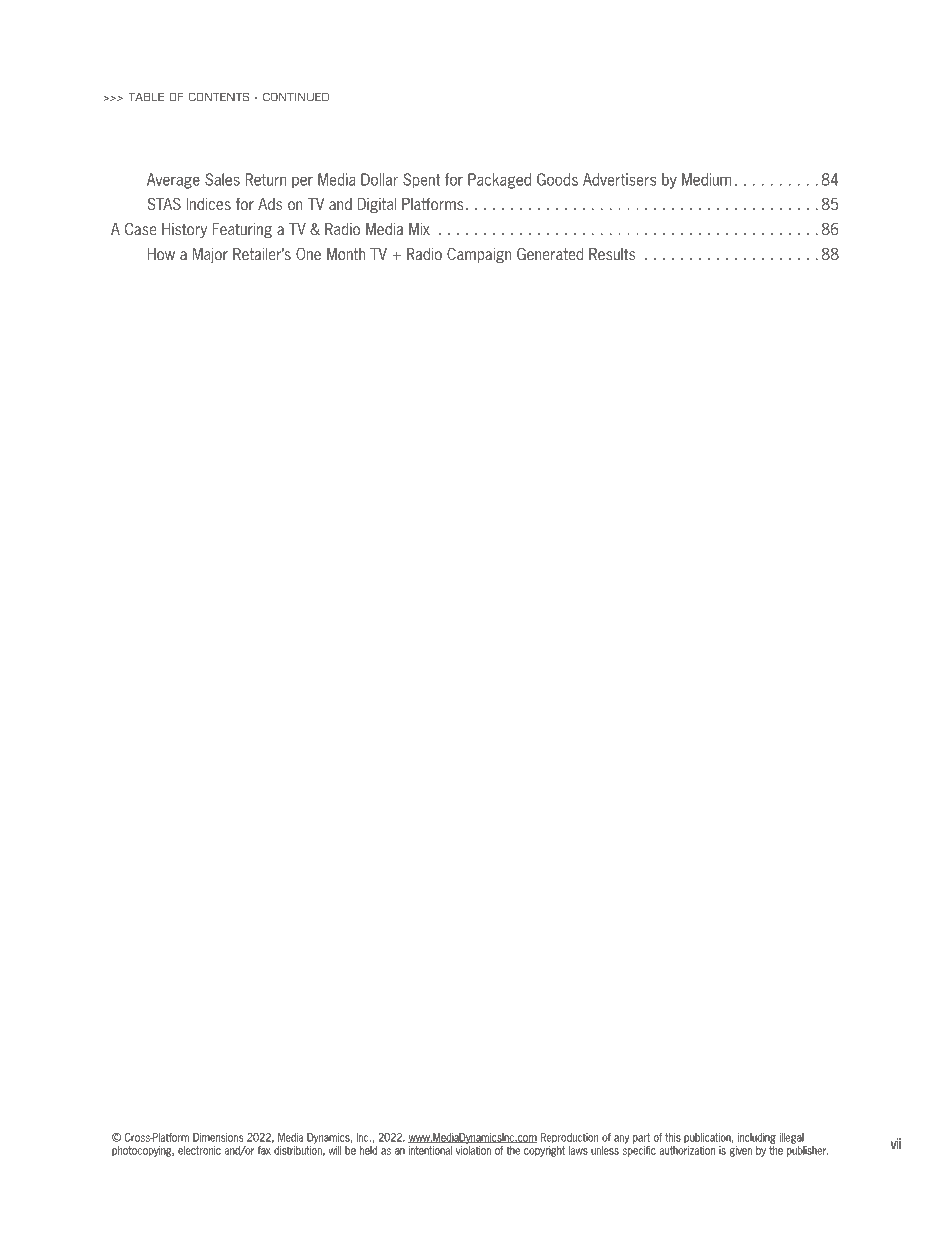  What do you see at coordinates (499, 181) in the image?
I see `Packaged` at bounding box center [499, 181].
